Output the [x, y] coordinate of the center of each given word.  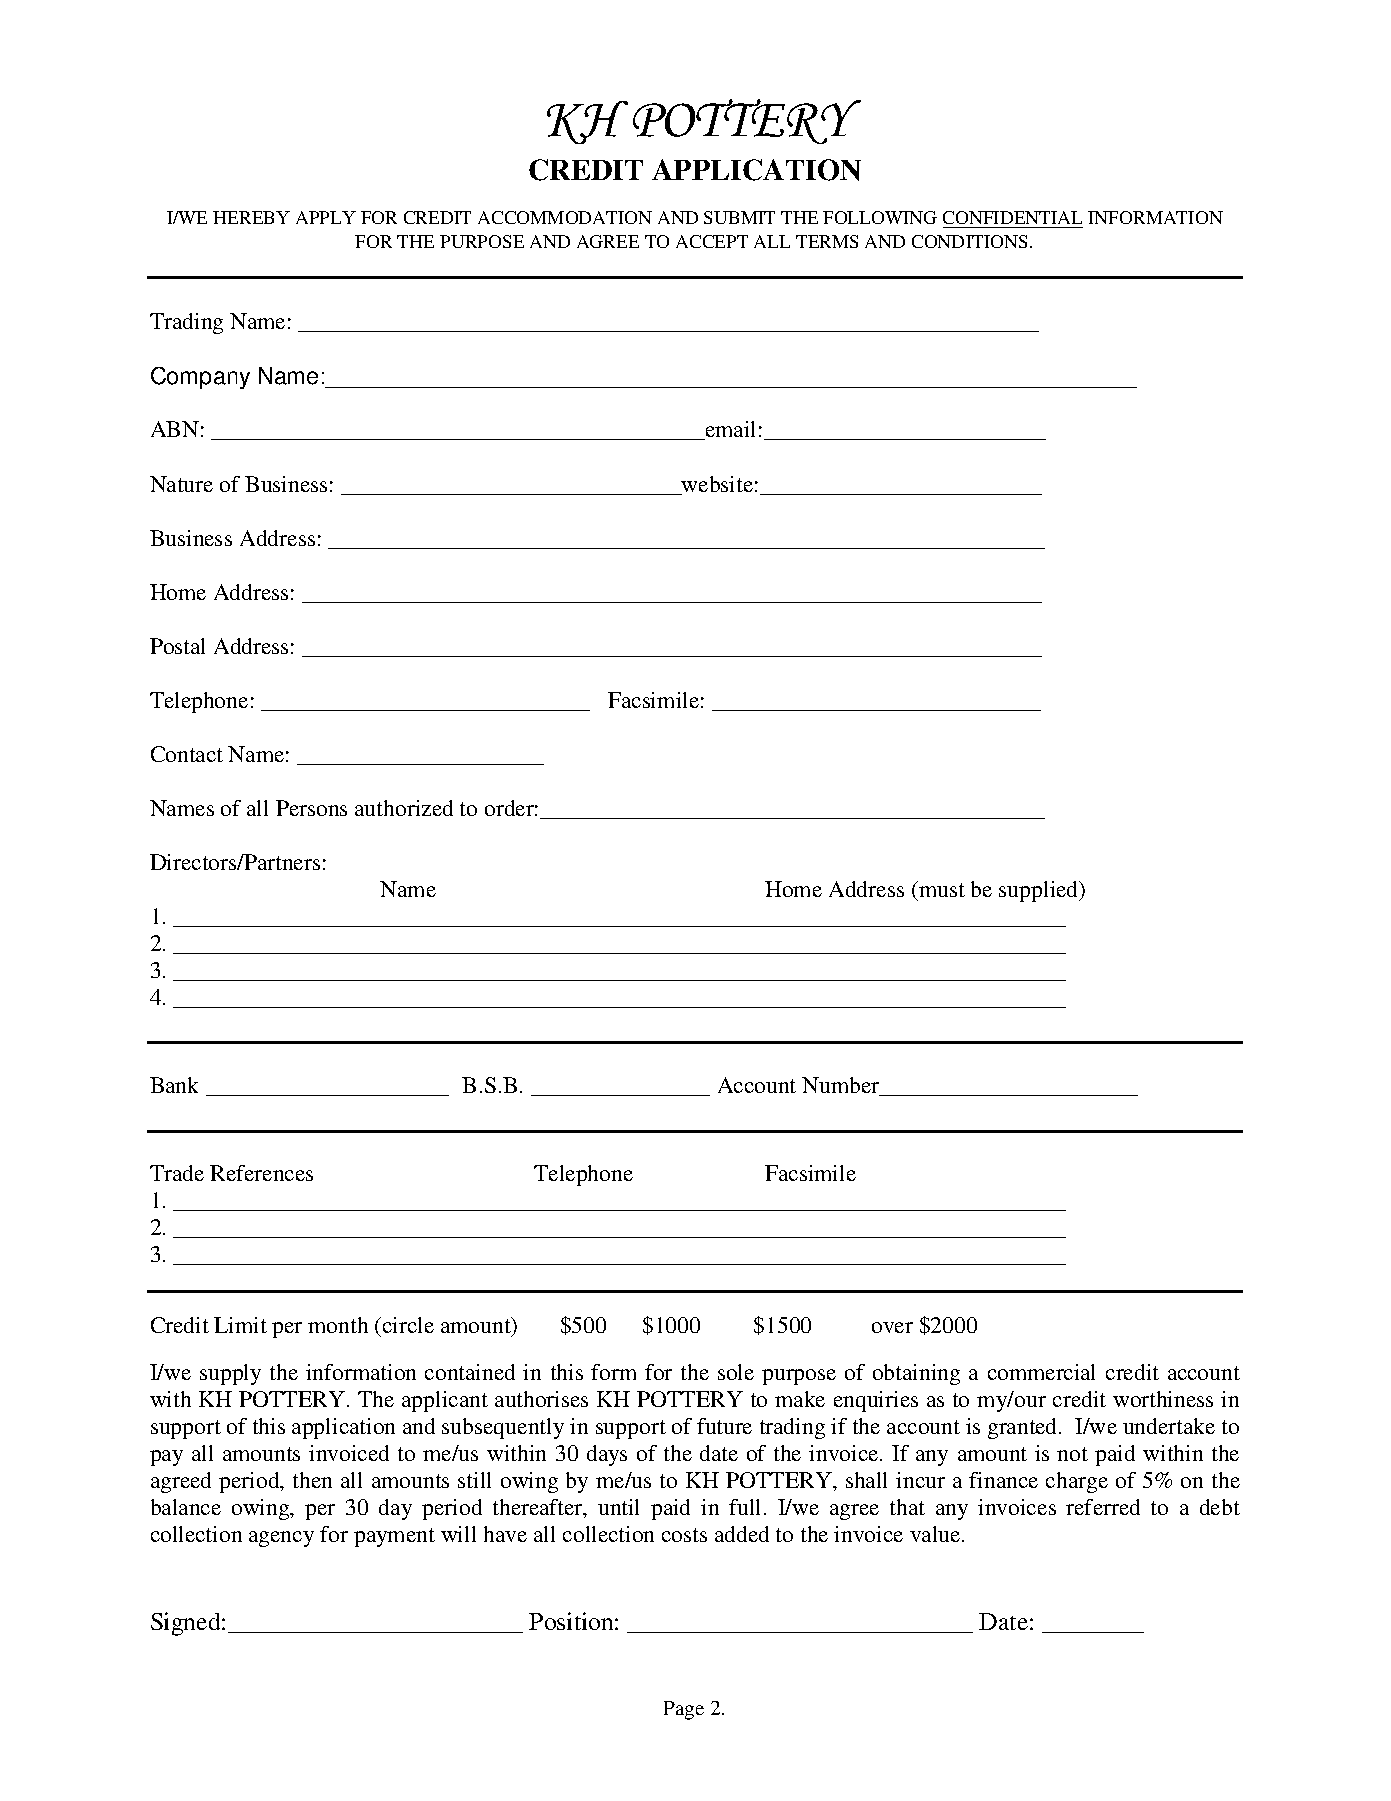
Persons [311, 808]
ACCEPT [712, 241]
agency [281, 1539]
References [261, 1173]
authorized [404, 808]
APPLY [326, 217]
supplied [1040, 891]
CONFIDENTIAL [1012, 217]
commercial [1041, 1372]
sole [736, 1372]
